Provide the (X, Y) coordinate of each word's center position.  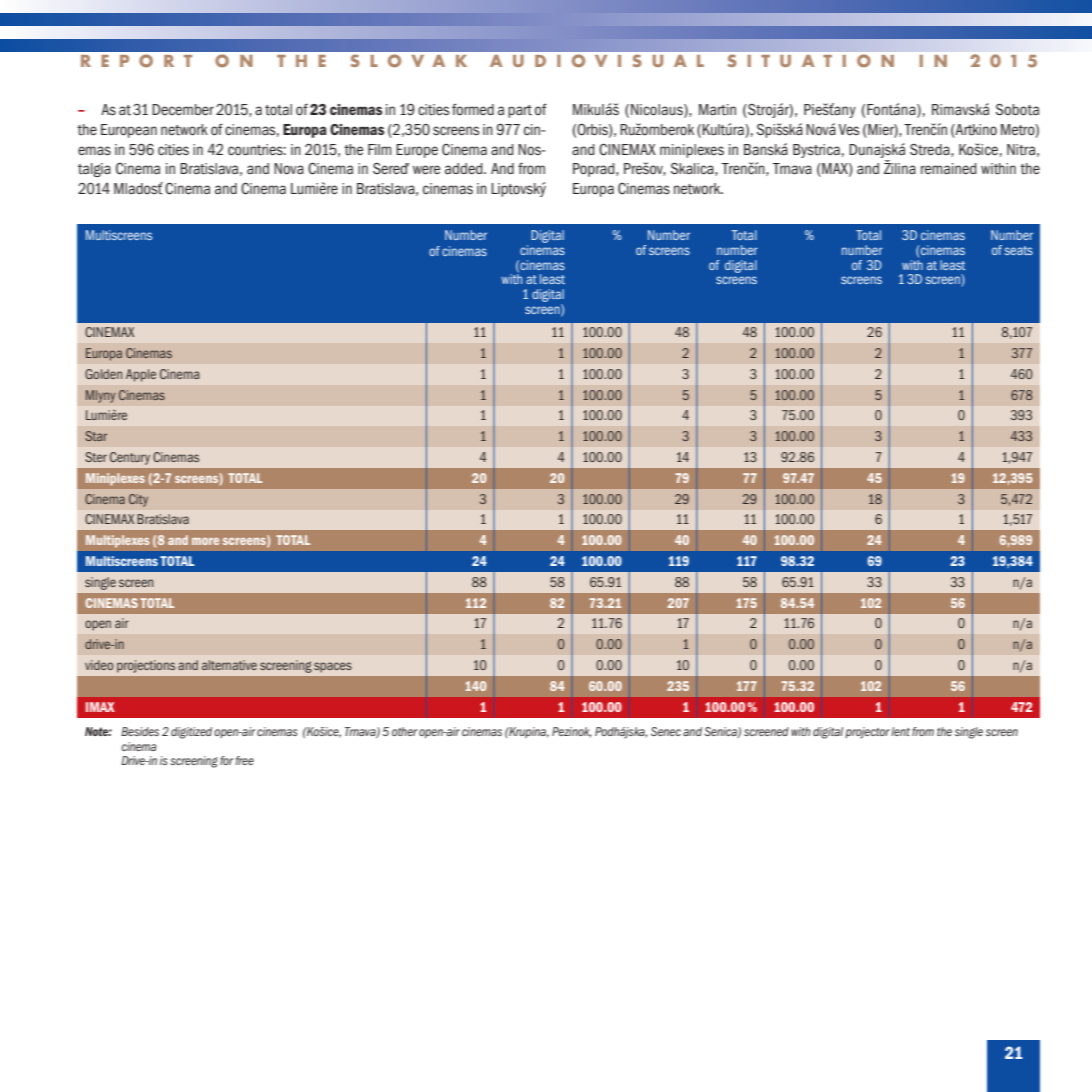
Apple (141, 375)
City (138, 500)
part (520, 111)
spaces (333, 667)
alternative (229, 665)
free (244, 760)
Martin (717, 110)
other (405, 731)
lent (900, 731)
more (205, 541)
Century (130, 458)
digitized (191, 733)
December (183, 110)
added (465, 168)
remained (949, 168)
